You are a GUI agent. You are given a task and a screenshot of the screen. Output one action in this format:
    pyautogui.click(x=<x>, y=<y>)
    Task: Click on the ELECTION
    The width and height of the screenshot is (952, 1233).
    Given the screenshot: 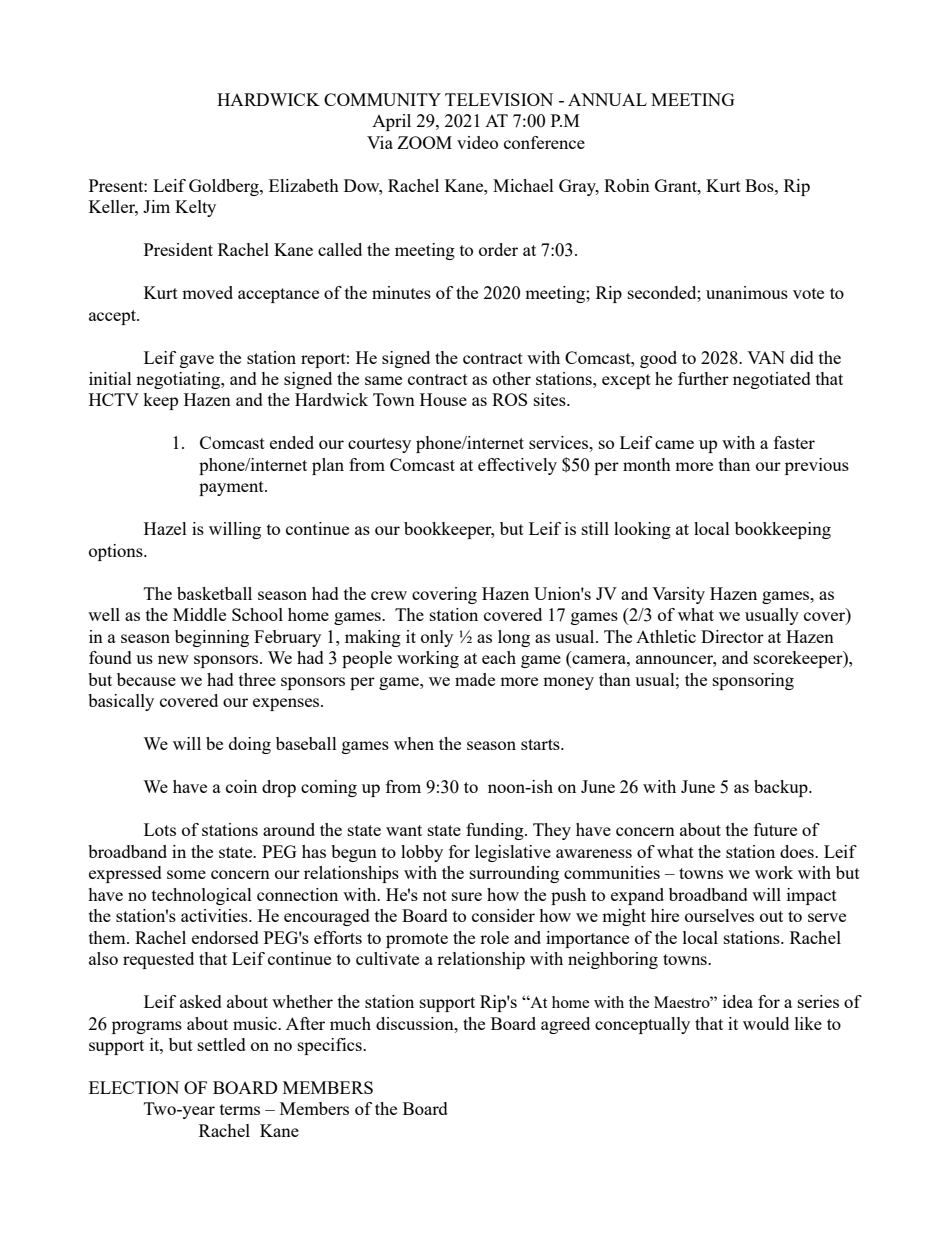 What is the action you would take?
    pyautogui.click(x=134, y=1087)
